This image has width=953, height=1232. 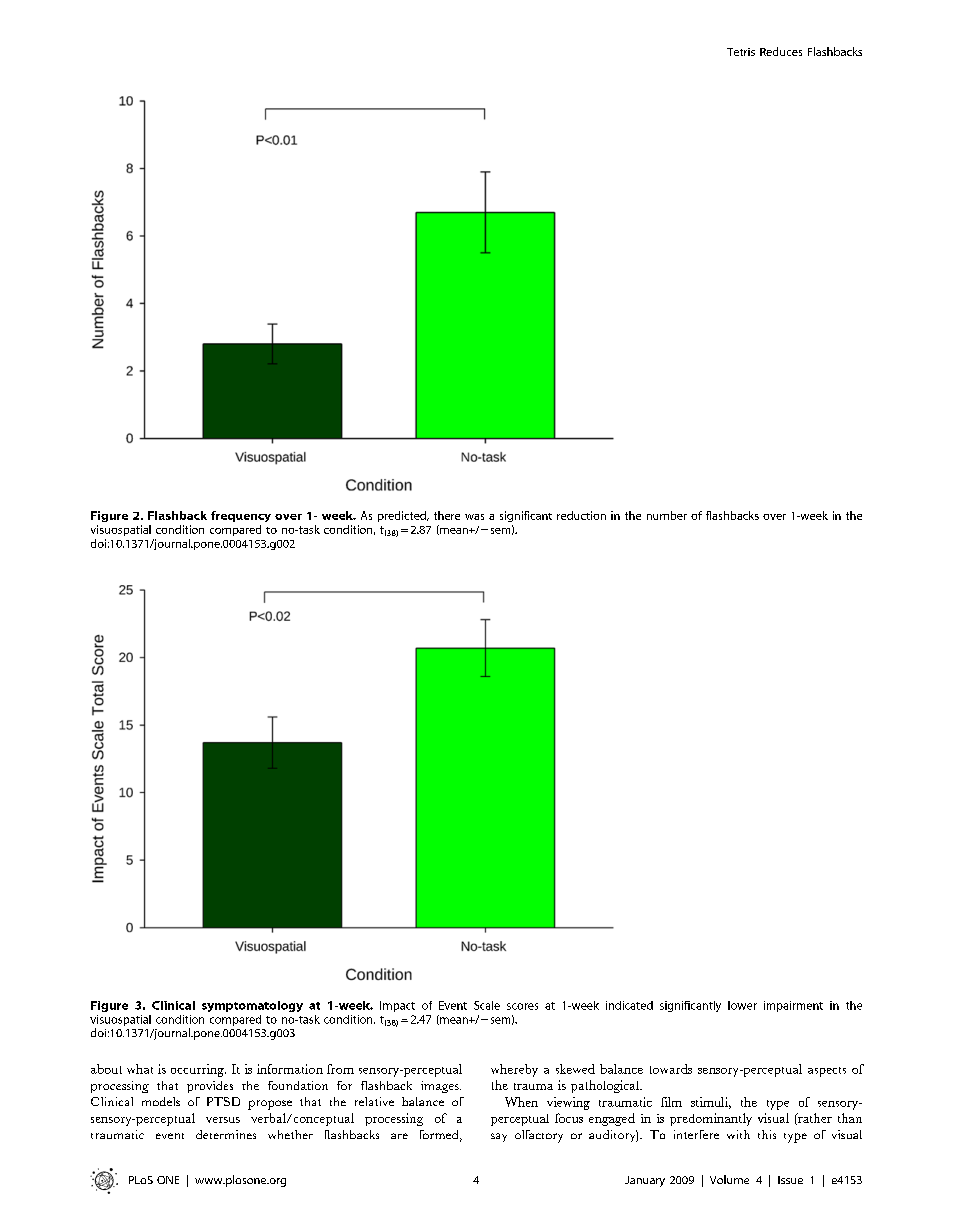 What do you see at coordinates (742, 1005) in the image?
I see `lower` at bounding box center [742, 1005].
